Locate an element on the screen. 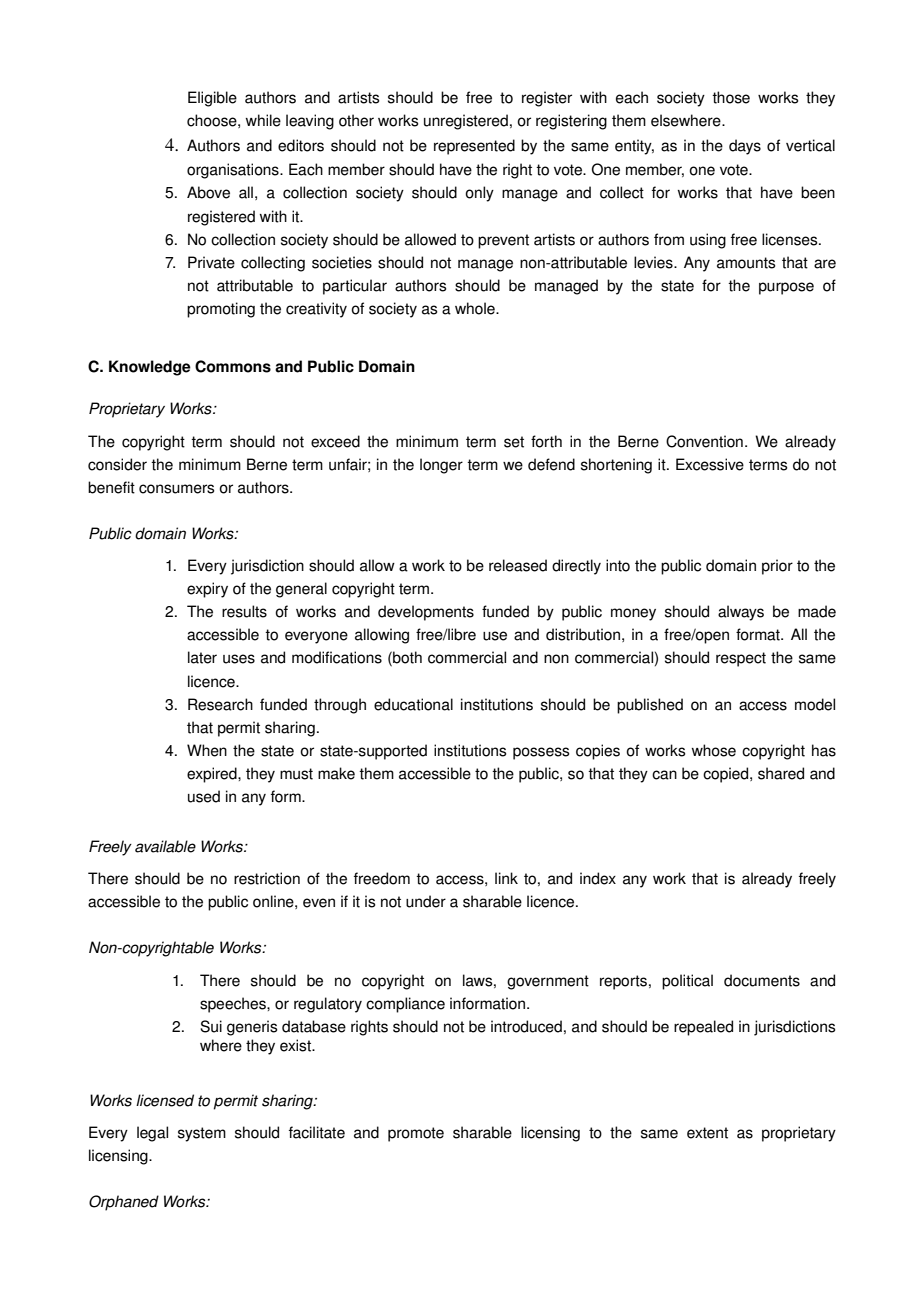  later is located at coordinates (202, 657).
